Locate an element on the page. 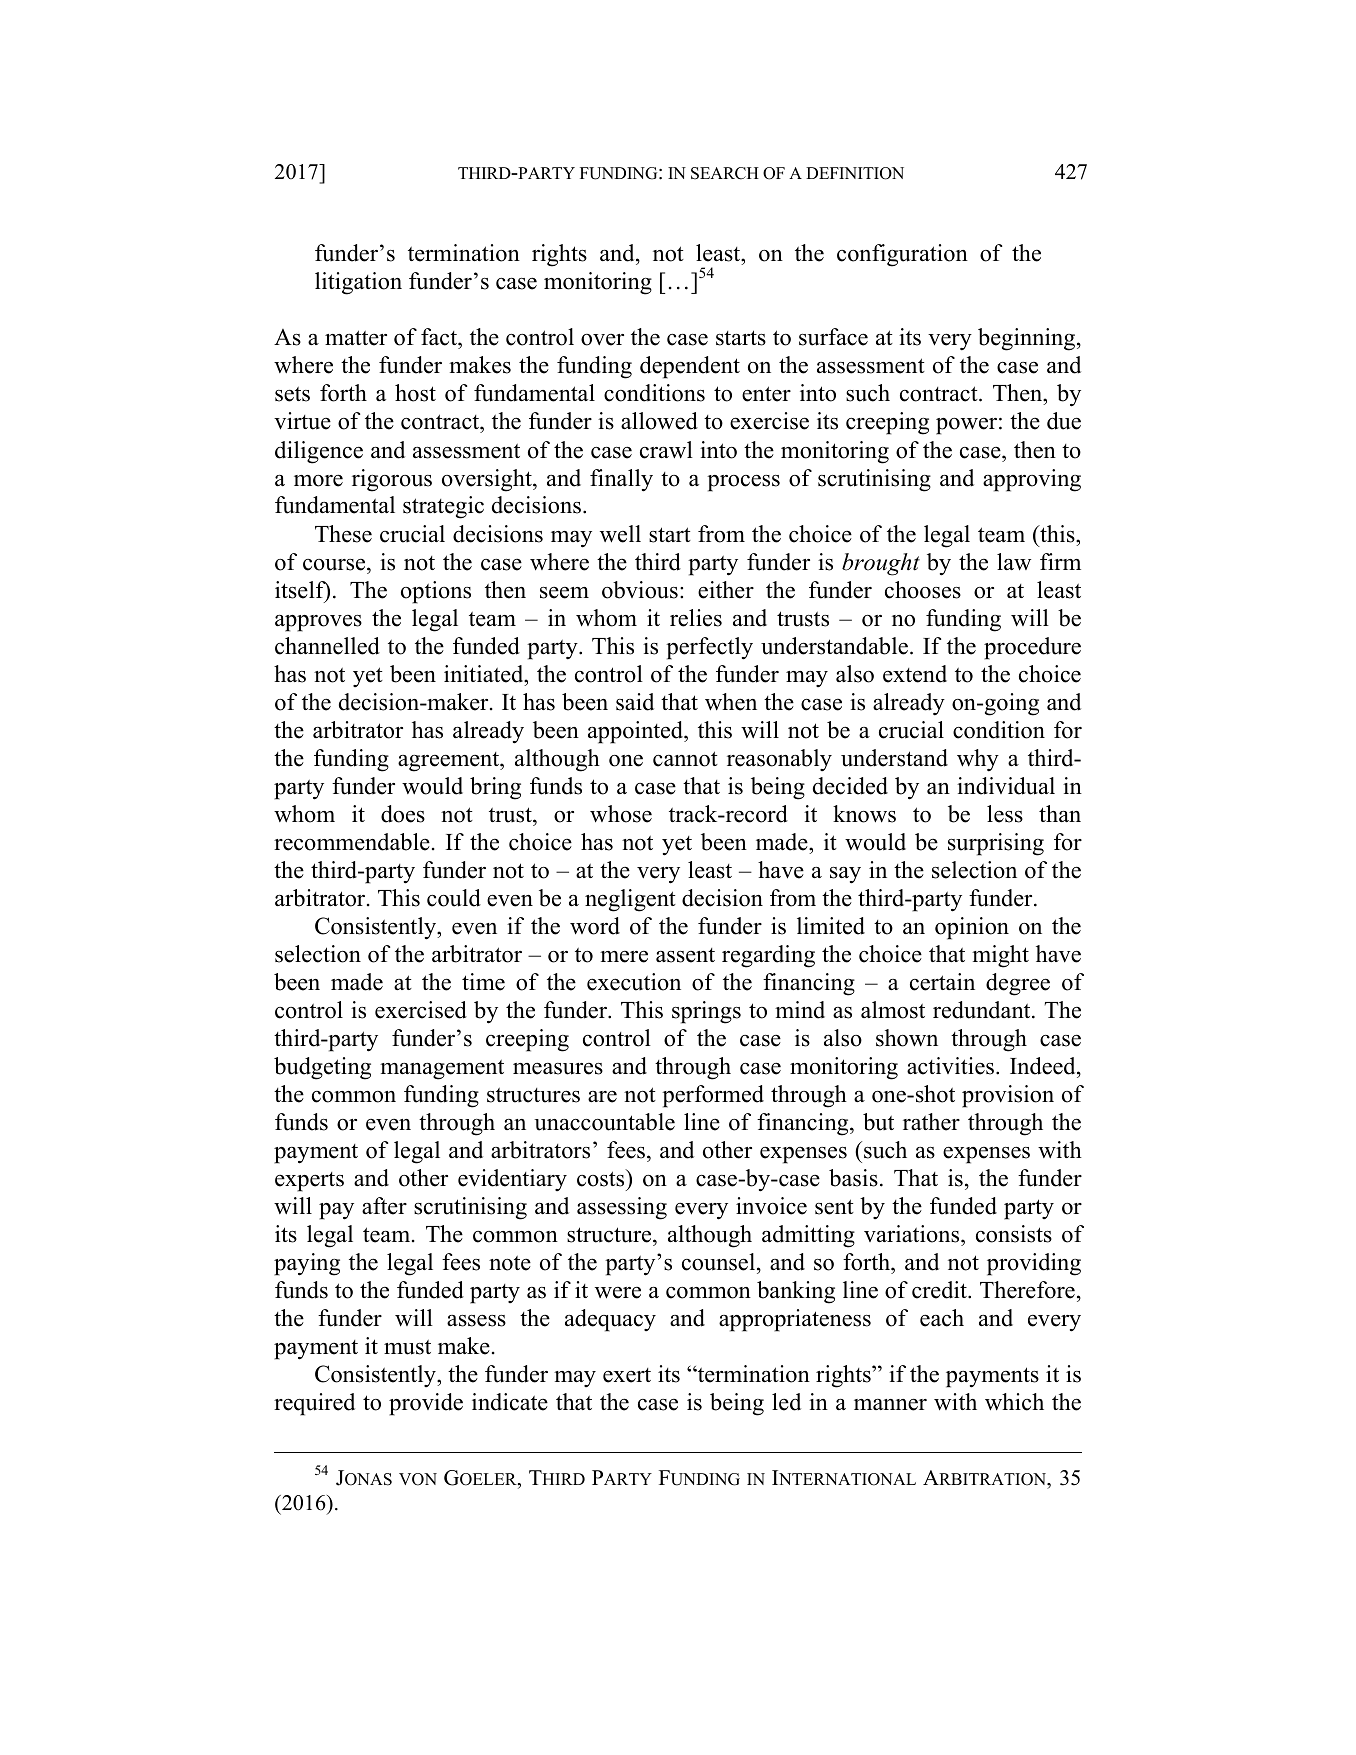 The image size is (1356, 1755). configuration is located at coordinates (902, 255).
